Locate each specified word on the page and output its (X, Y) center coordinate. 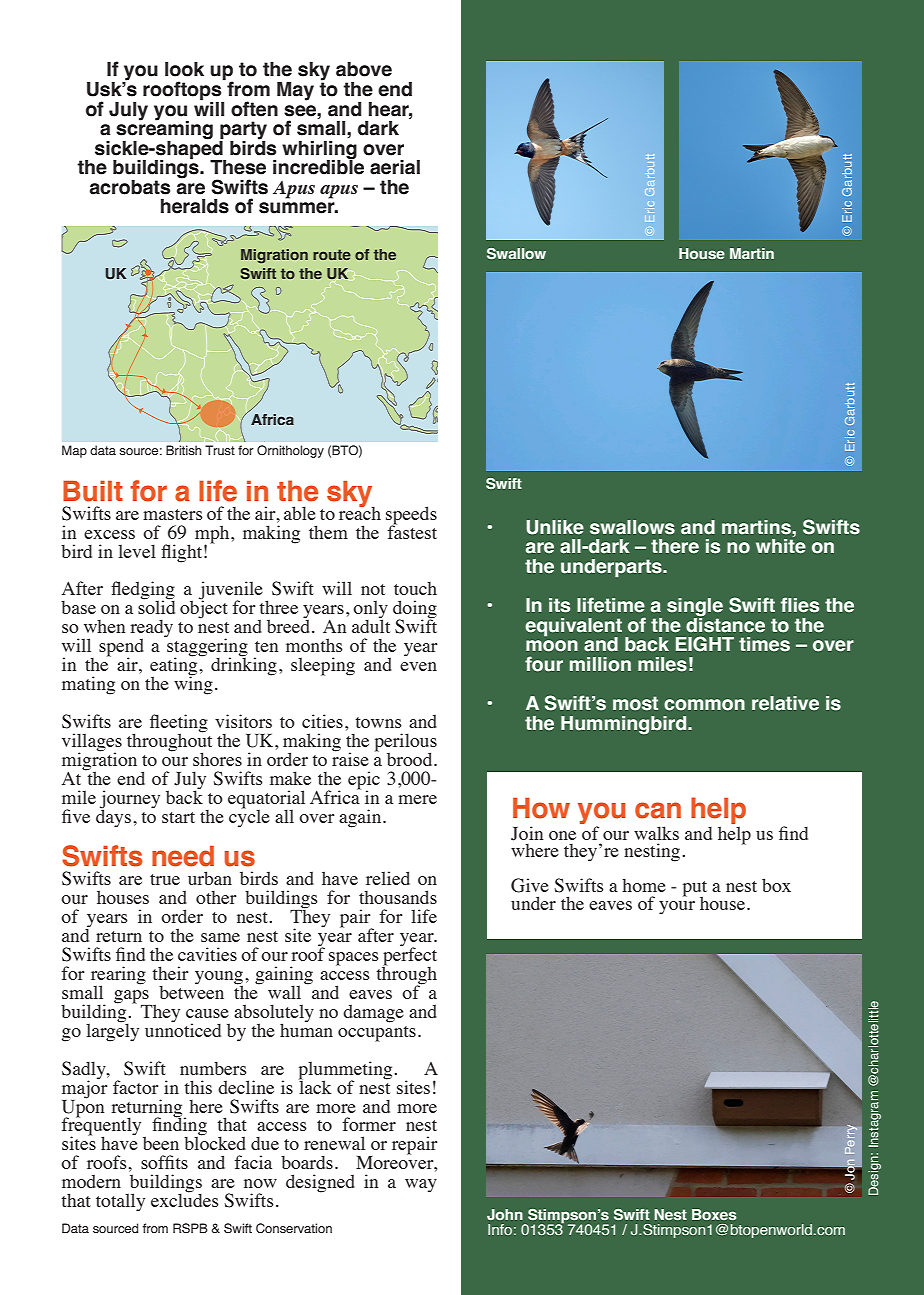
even (418, 666)
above (364, 69)
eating (175, 666)
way (421, 1186)
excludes (185, 1199)
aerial (395, 167)
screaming (164, 130)
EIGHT (705, 644)
